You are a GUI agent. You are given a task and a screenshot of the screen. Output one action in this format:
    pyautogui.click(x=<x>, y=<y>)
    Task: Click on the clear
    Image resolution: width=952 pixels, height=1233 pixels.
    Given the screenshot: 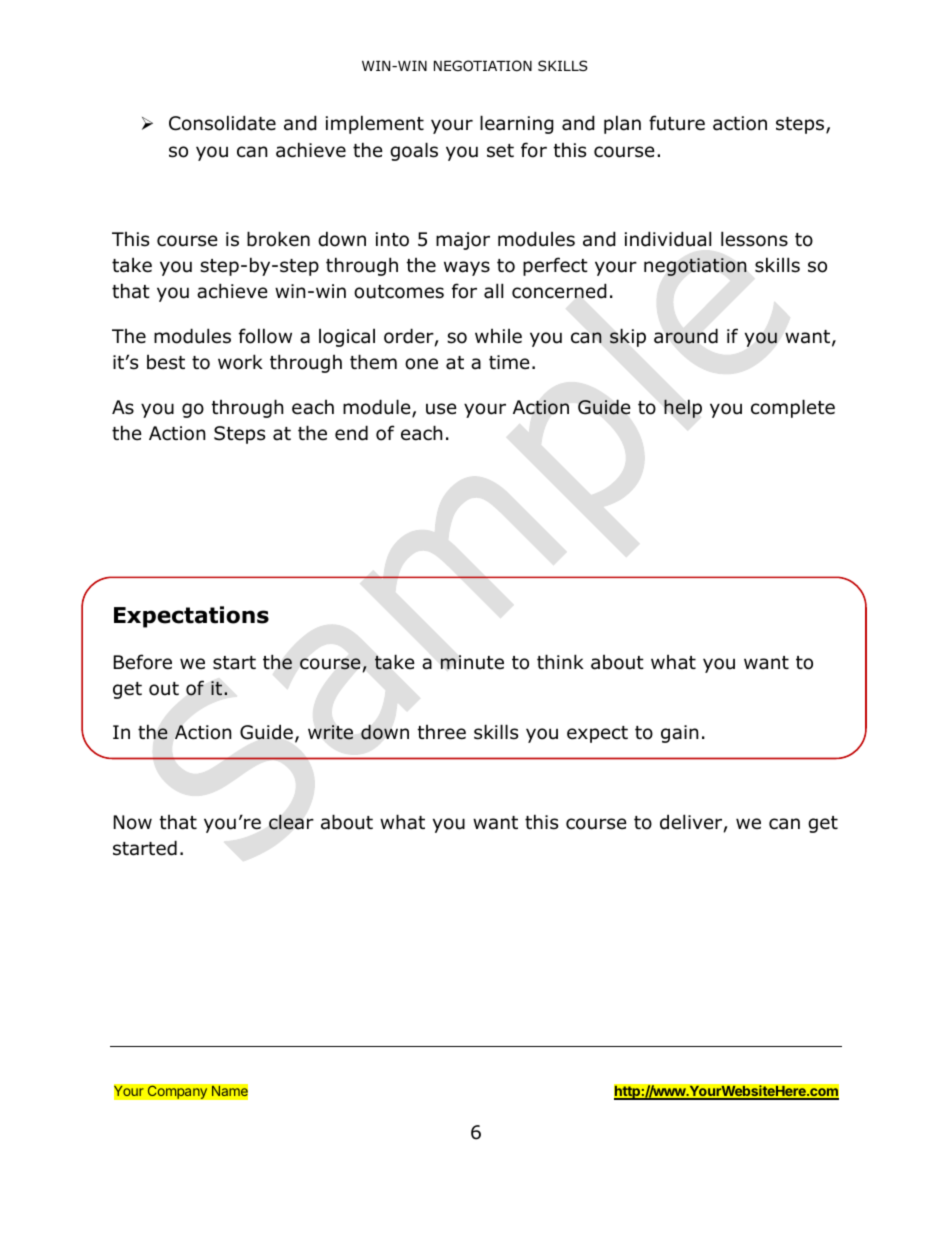 What is the action you would take?
    pyautogui.click(x=291, y=822)
